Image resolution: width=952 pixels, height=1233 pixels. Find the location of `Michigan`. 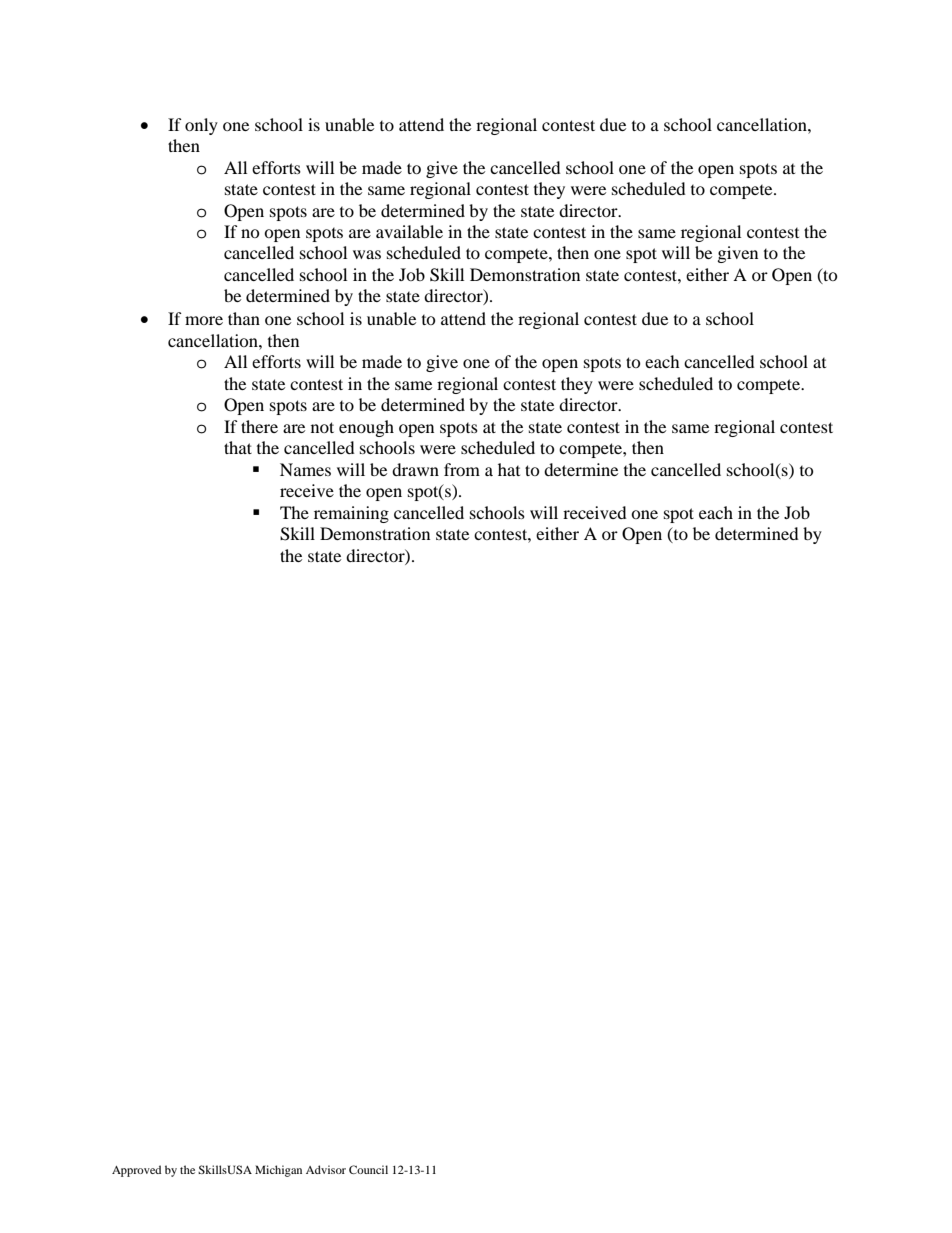

Michigan is located at coordinates (278, 1171).
